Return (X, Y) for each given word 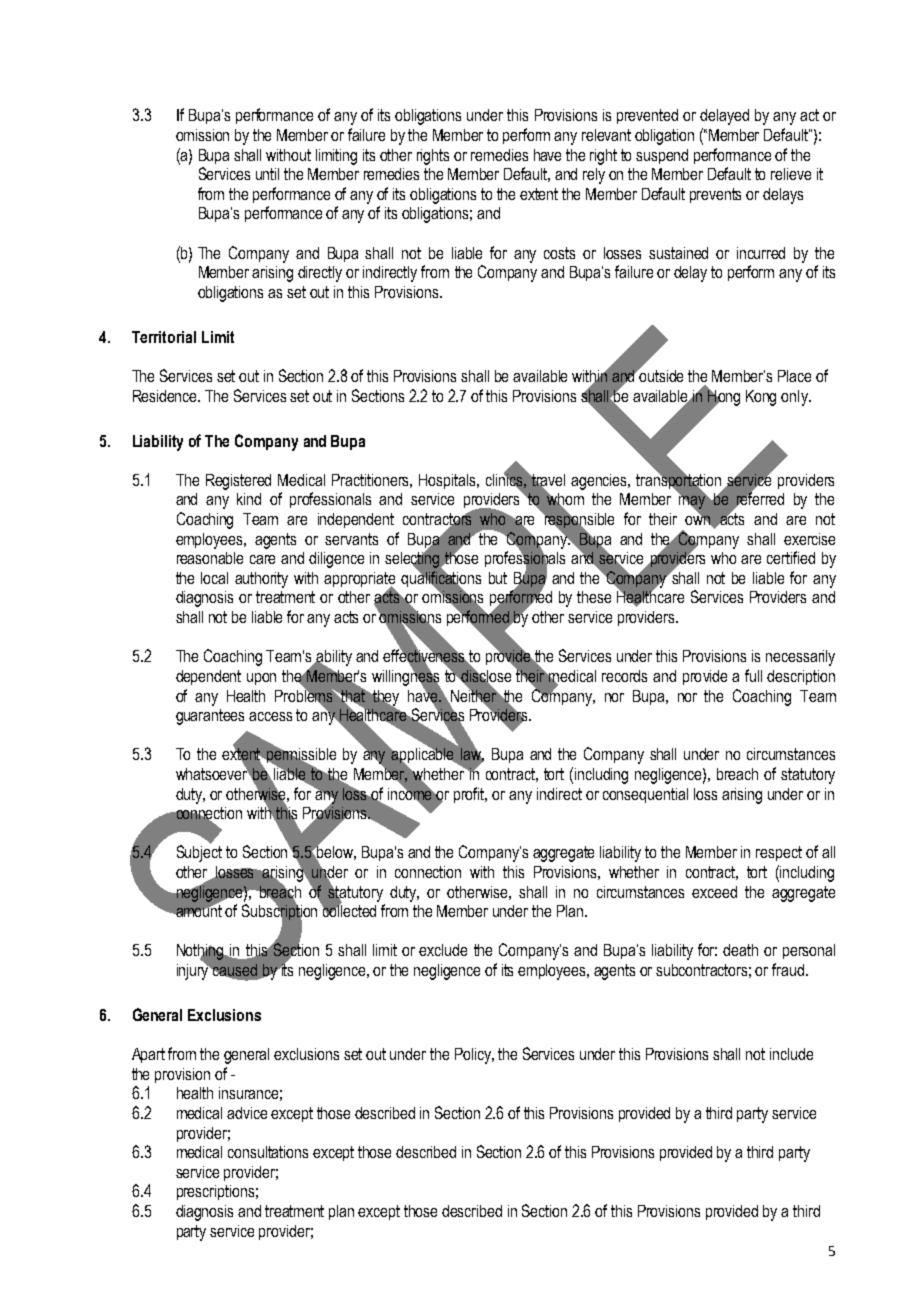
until (267, 174)
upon (261, 679)
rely (594, 176)
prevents (715, 195)
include (791, 1054)
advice (247, 1113)
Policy (474, 1056)
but (498, 578)
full (753, 675)
